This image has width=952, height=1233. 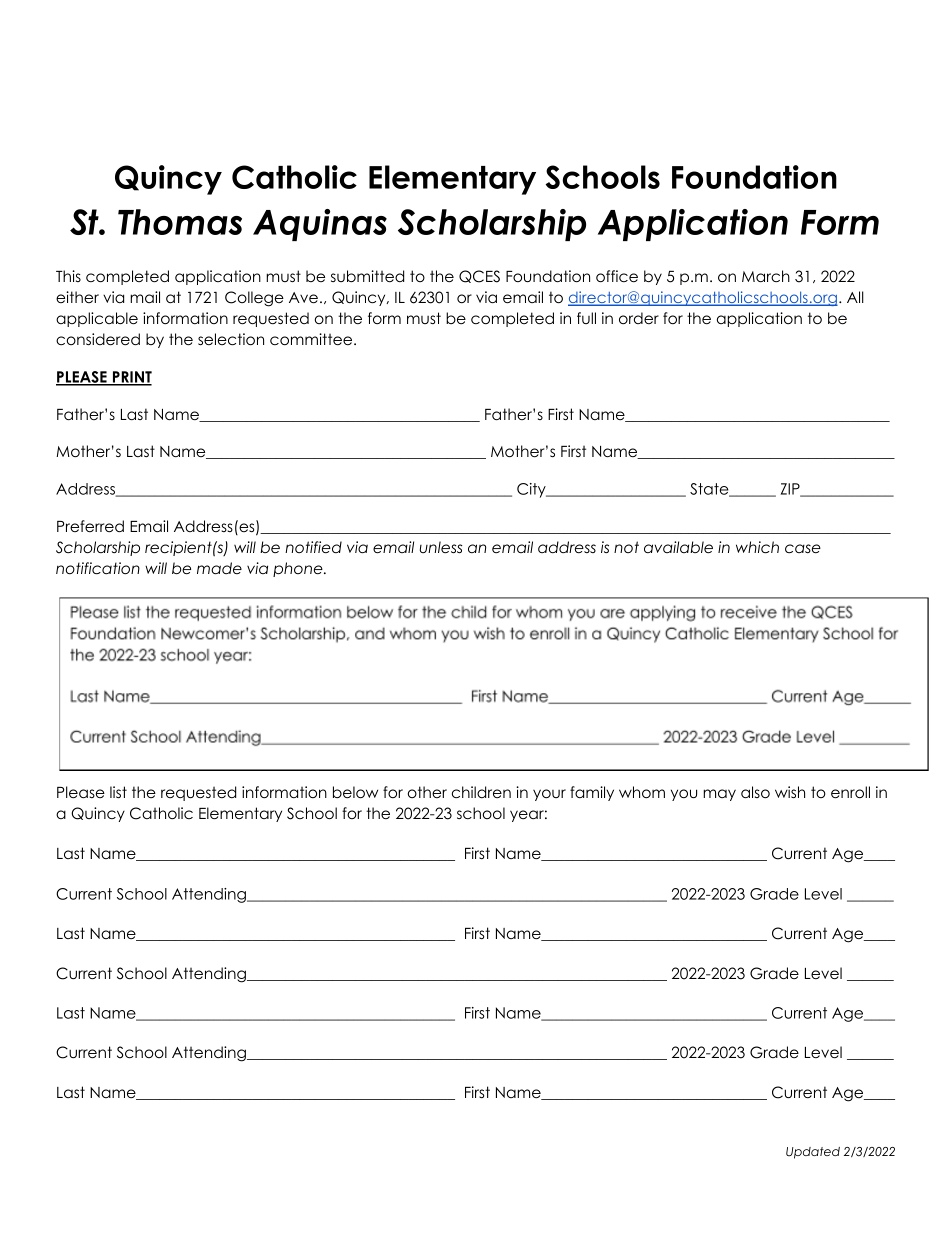 What do you see at coordinates (481, 792) in the image?
I see `children` at bounding box center [481, 792].
